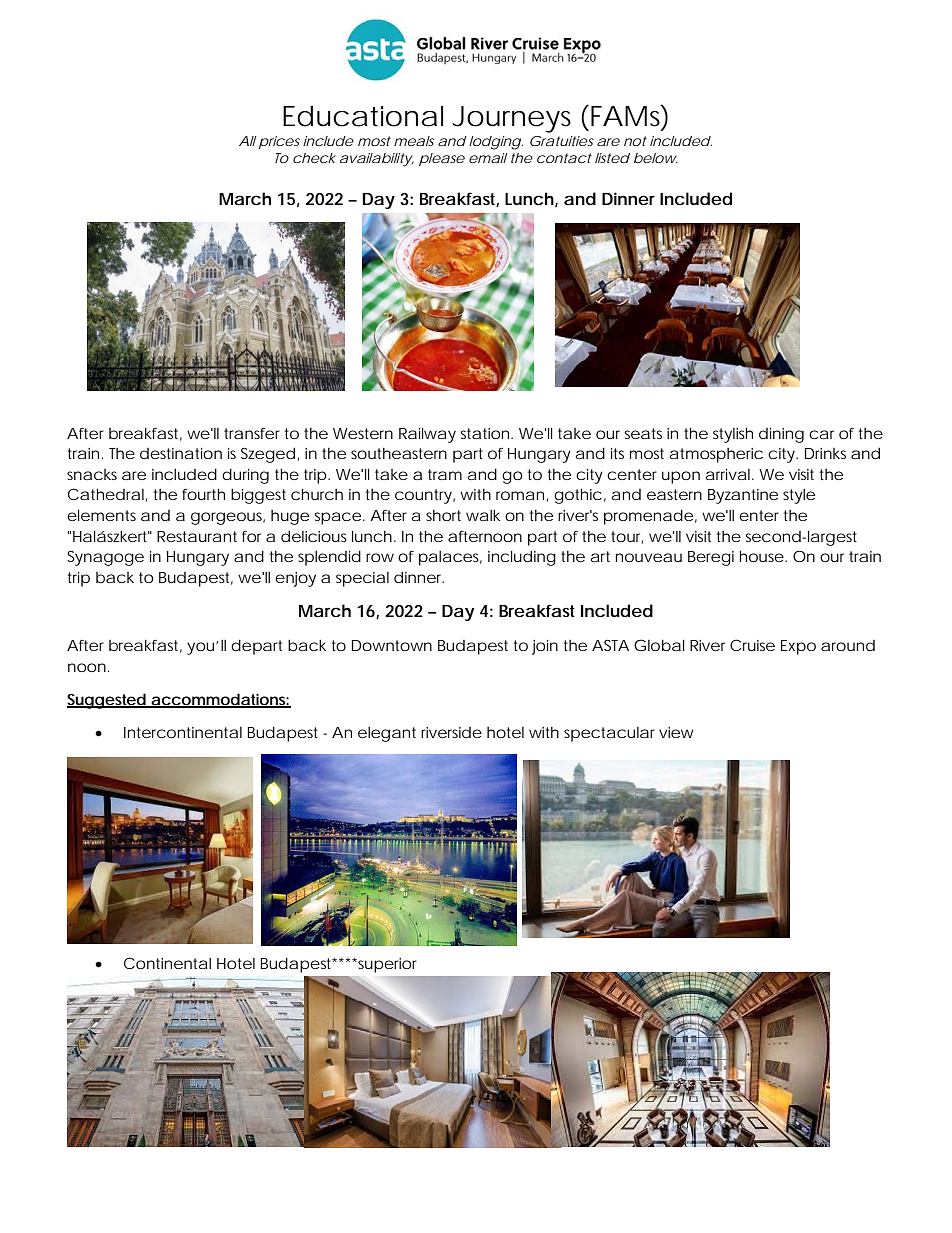  Describe the element at coordinates (220, 700) in the screenshot. I see `accommodations` at that location.
